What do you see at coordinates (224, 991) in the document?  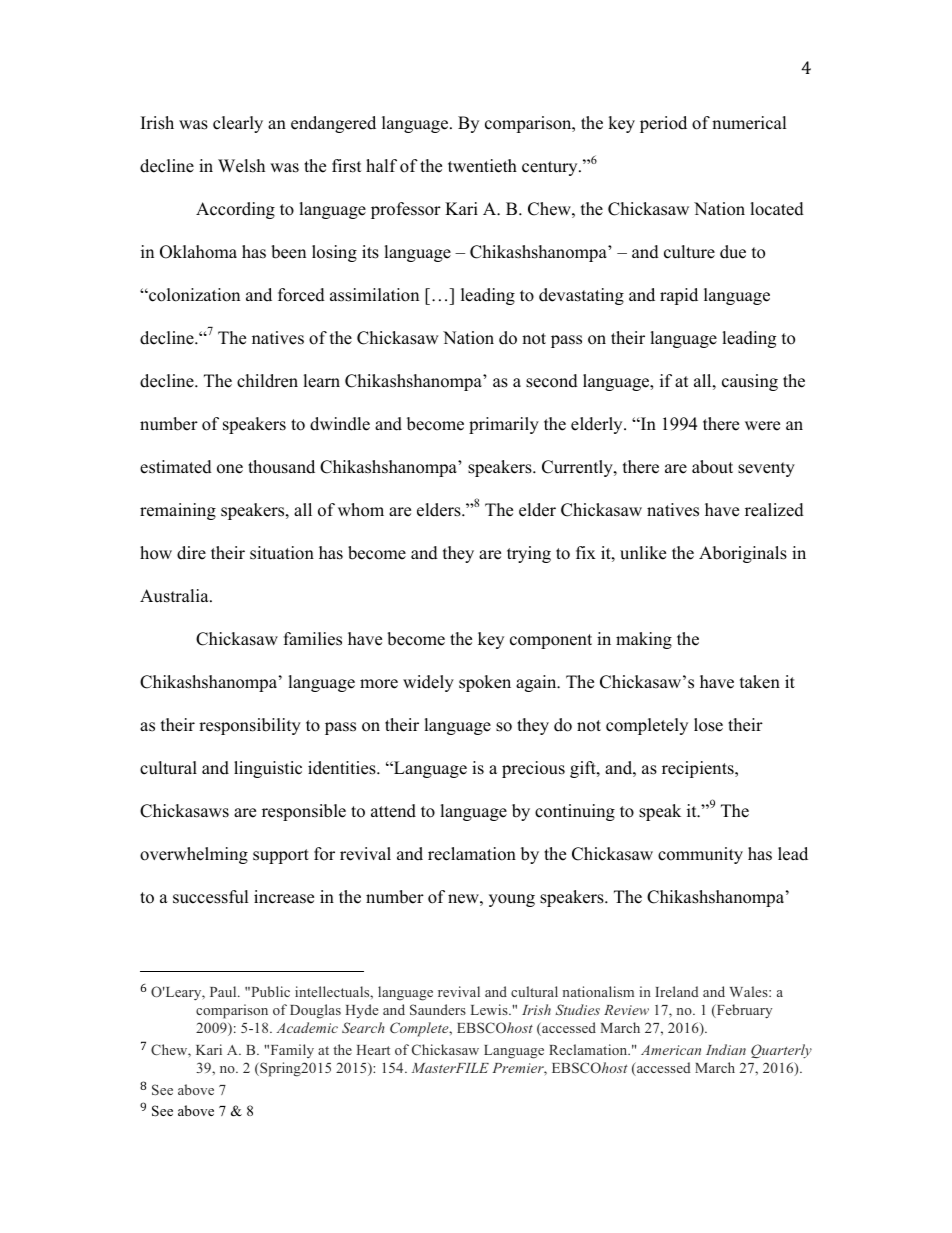 I see `Paul` at bounding box center [224, 991].
